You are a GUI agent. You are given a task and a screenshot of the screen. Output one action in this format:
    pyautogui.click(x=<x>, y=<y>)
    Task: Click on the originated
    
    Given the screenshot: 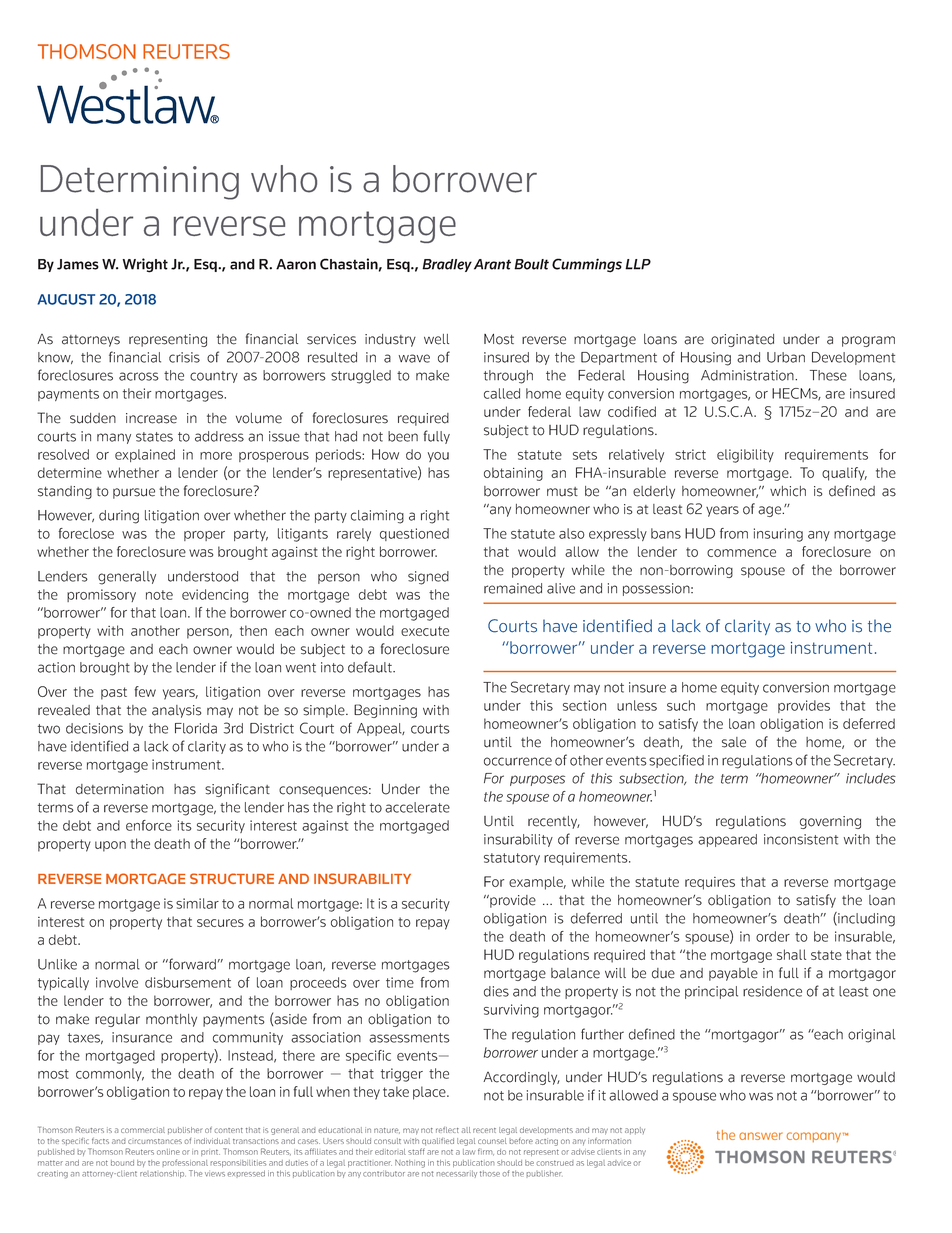 What is the action you would take?
    pyautogui.click(x=742, y=340)
